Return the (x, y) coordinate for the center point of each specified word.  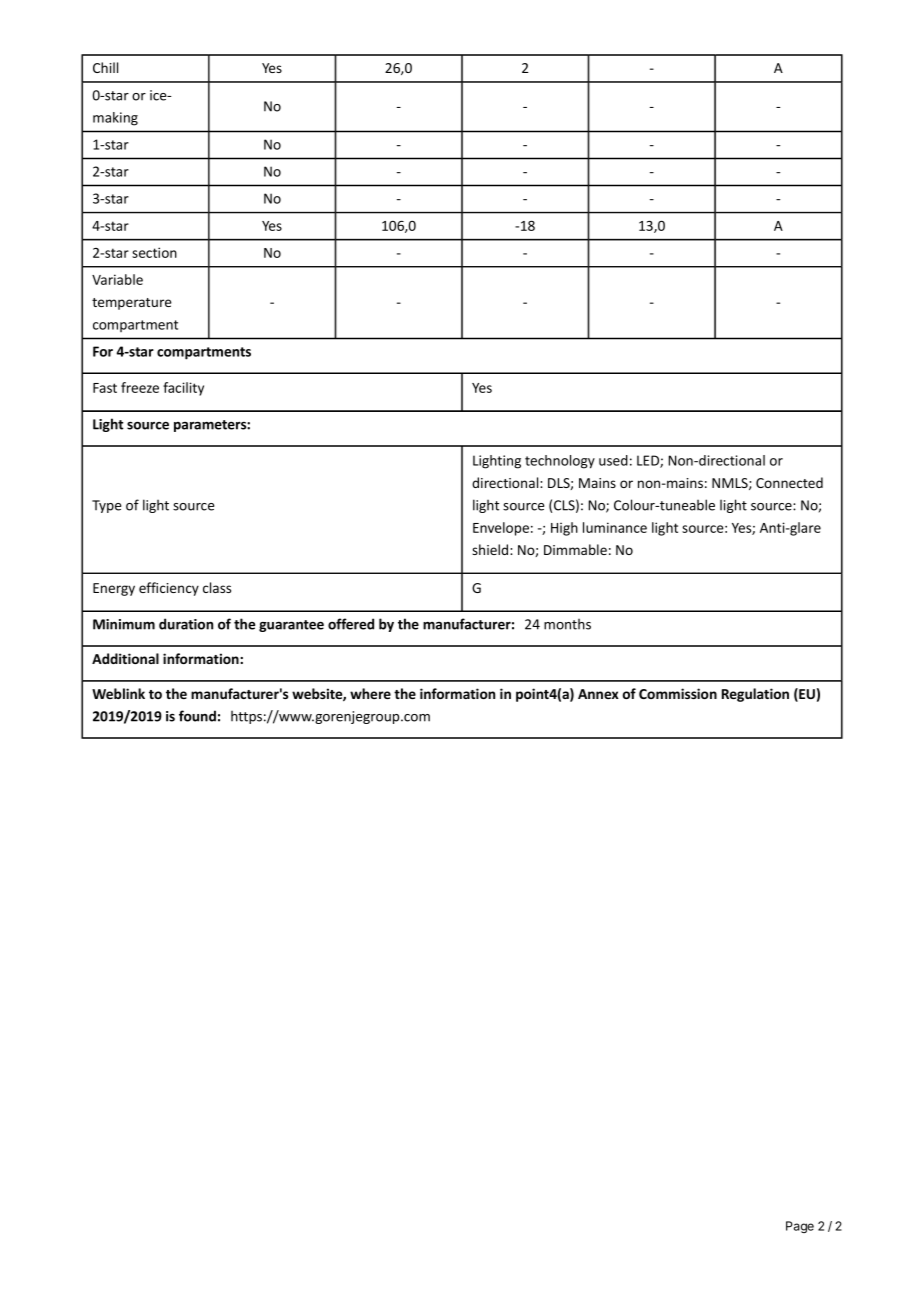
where (370, 693)
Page (800, 1227)
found (197, 716)
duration (186, 624)
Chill (105, 67)
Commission (678, 693)
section (154, 252)
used (613, 460)
